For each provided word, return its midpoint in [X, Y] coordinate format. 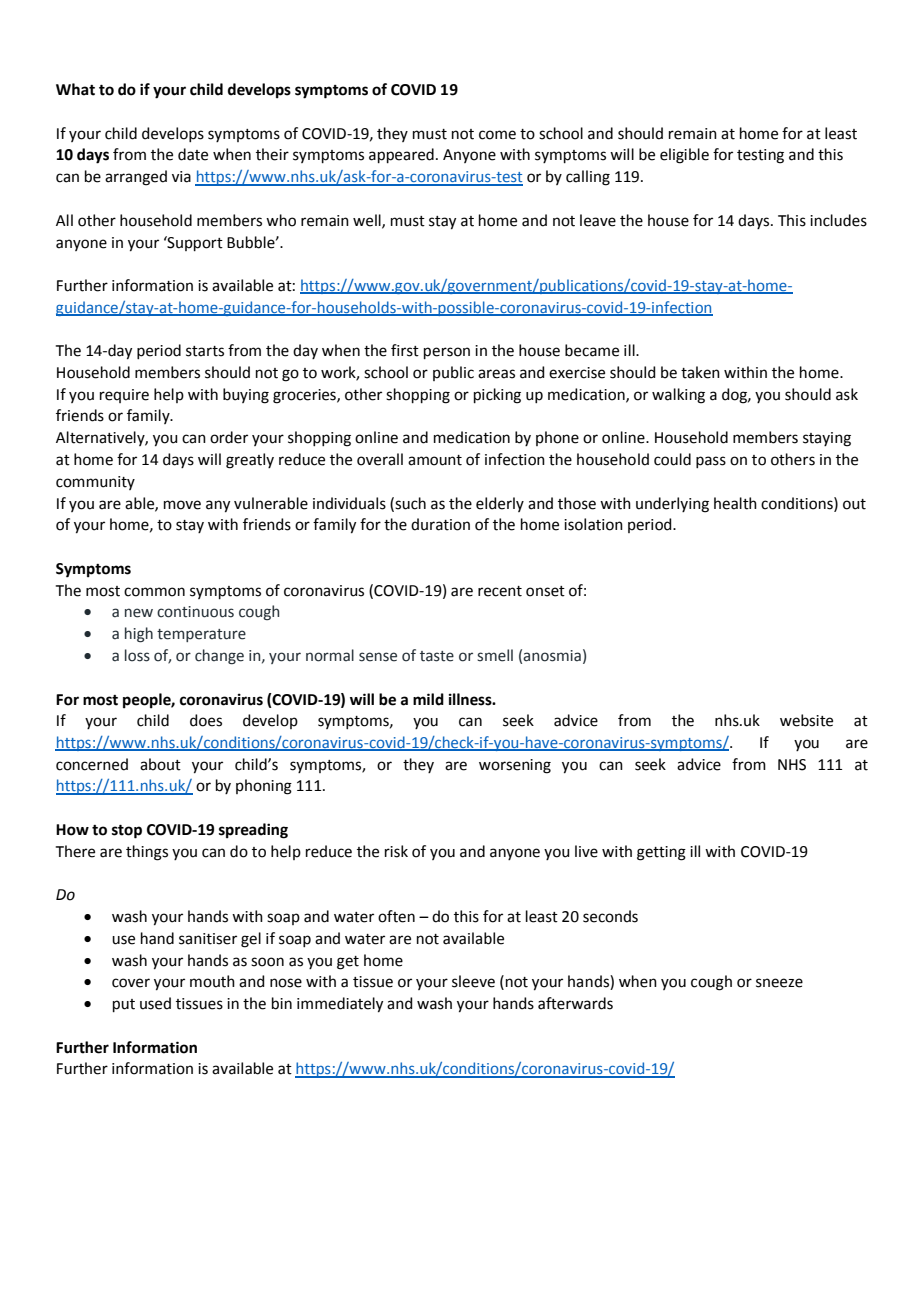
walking [678, 396]
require [124, 396]
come [497, 135]
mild [428, 699]
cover [131, 983]
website [806, 720]
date [193, 154]
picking [497, 396]
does [206, 720]
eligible [684, 156]
